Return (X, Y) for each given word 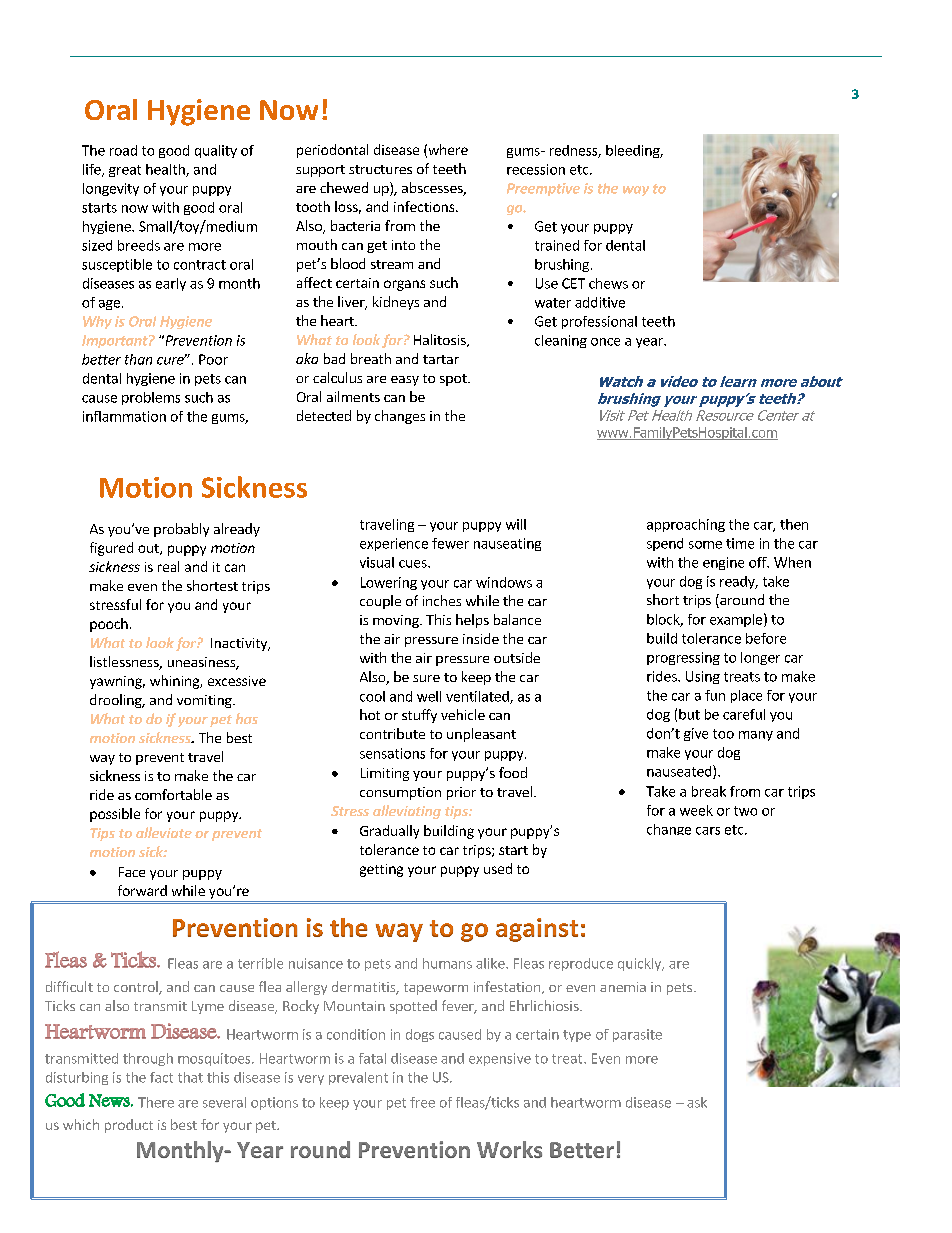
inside (481, 638)
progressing (683, 658)
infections (425, 206)
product (129, 1126)
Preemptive (543, 189)
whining (175, 682)
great (125, 171)
